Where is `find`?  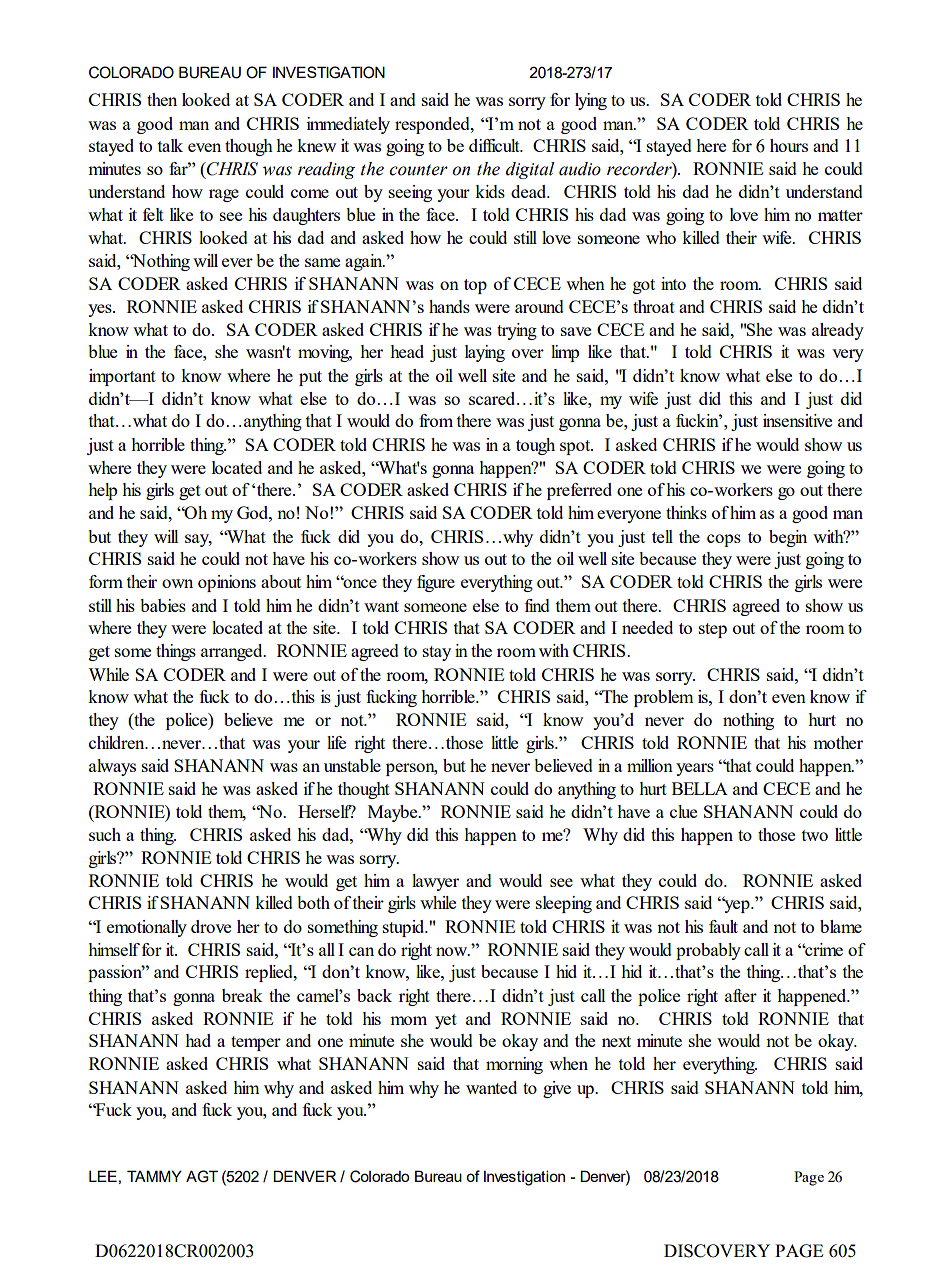
find is located at coordinates (537, 605).
